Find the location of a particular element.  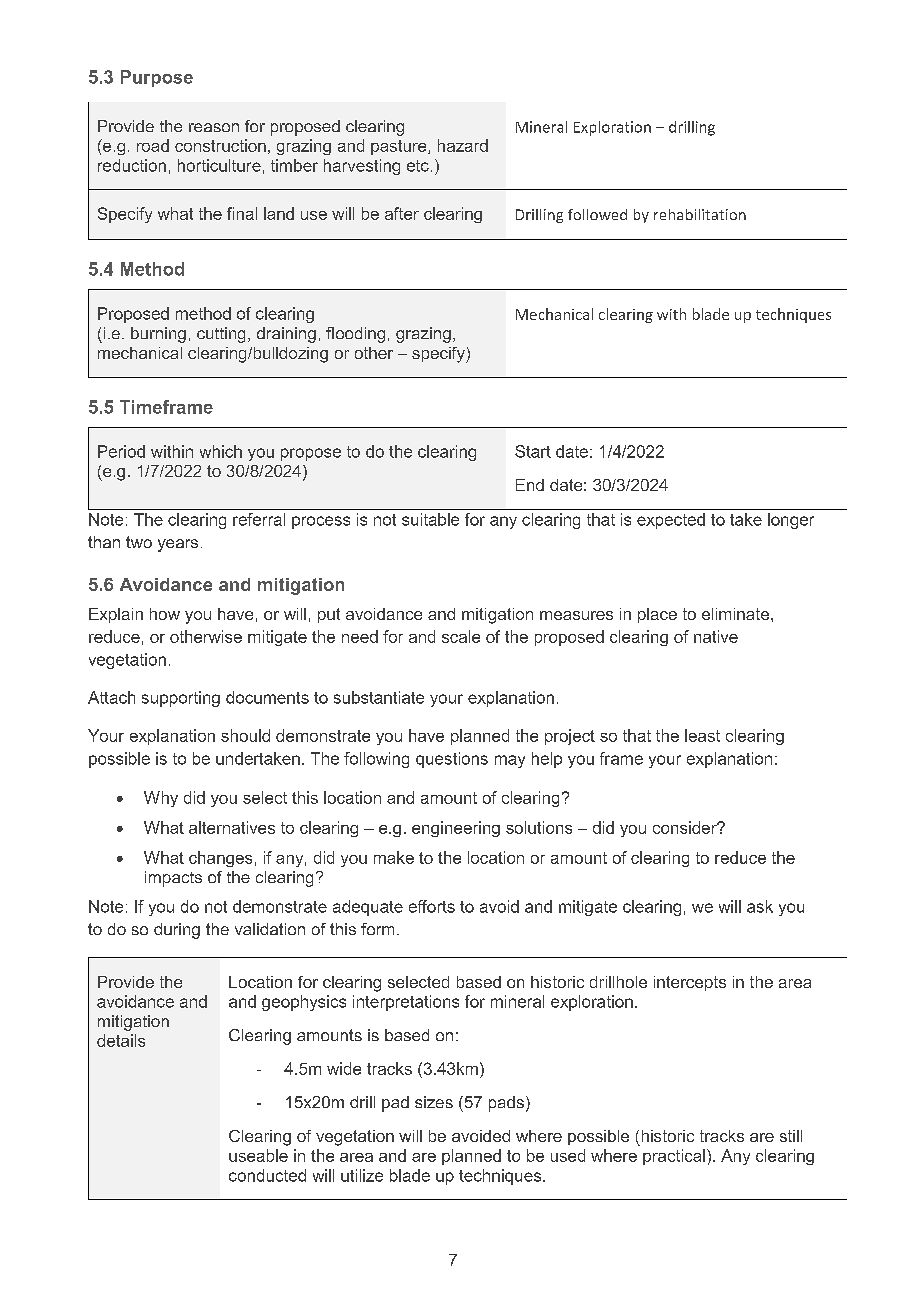

efforts is located at coordinates (432, 906).
